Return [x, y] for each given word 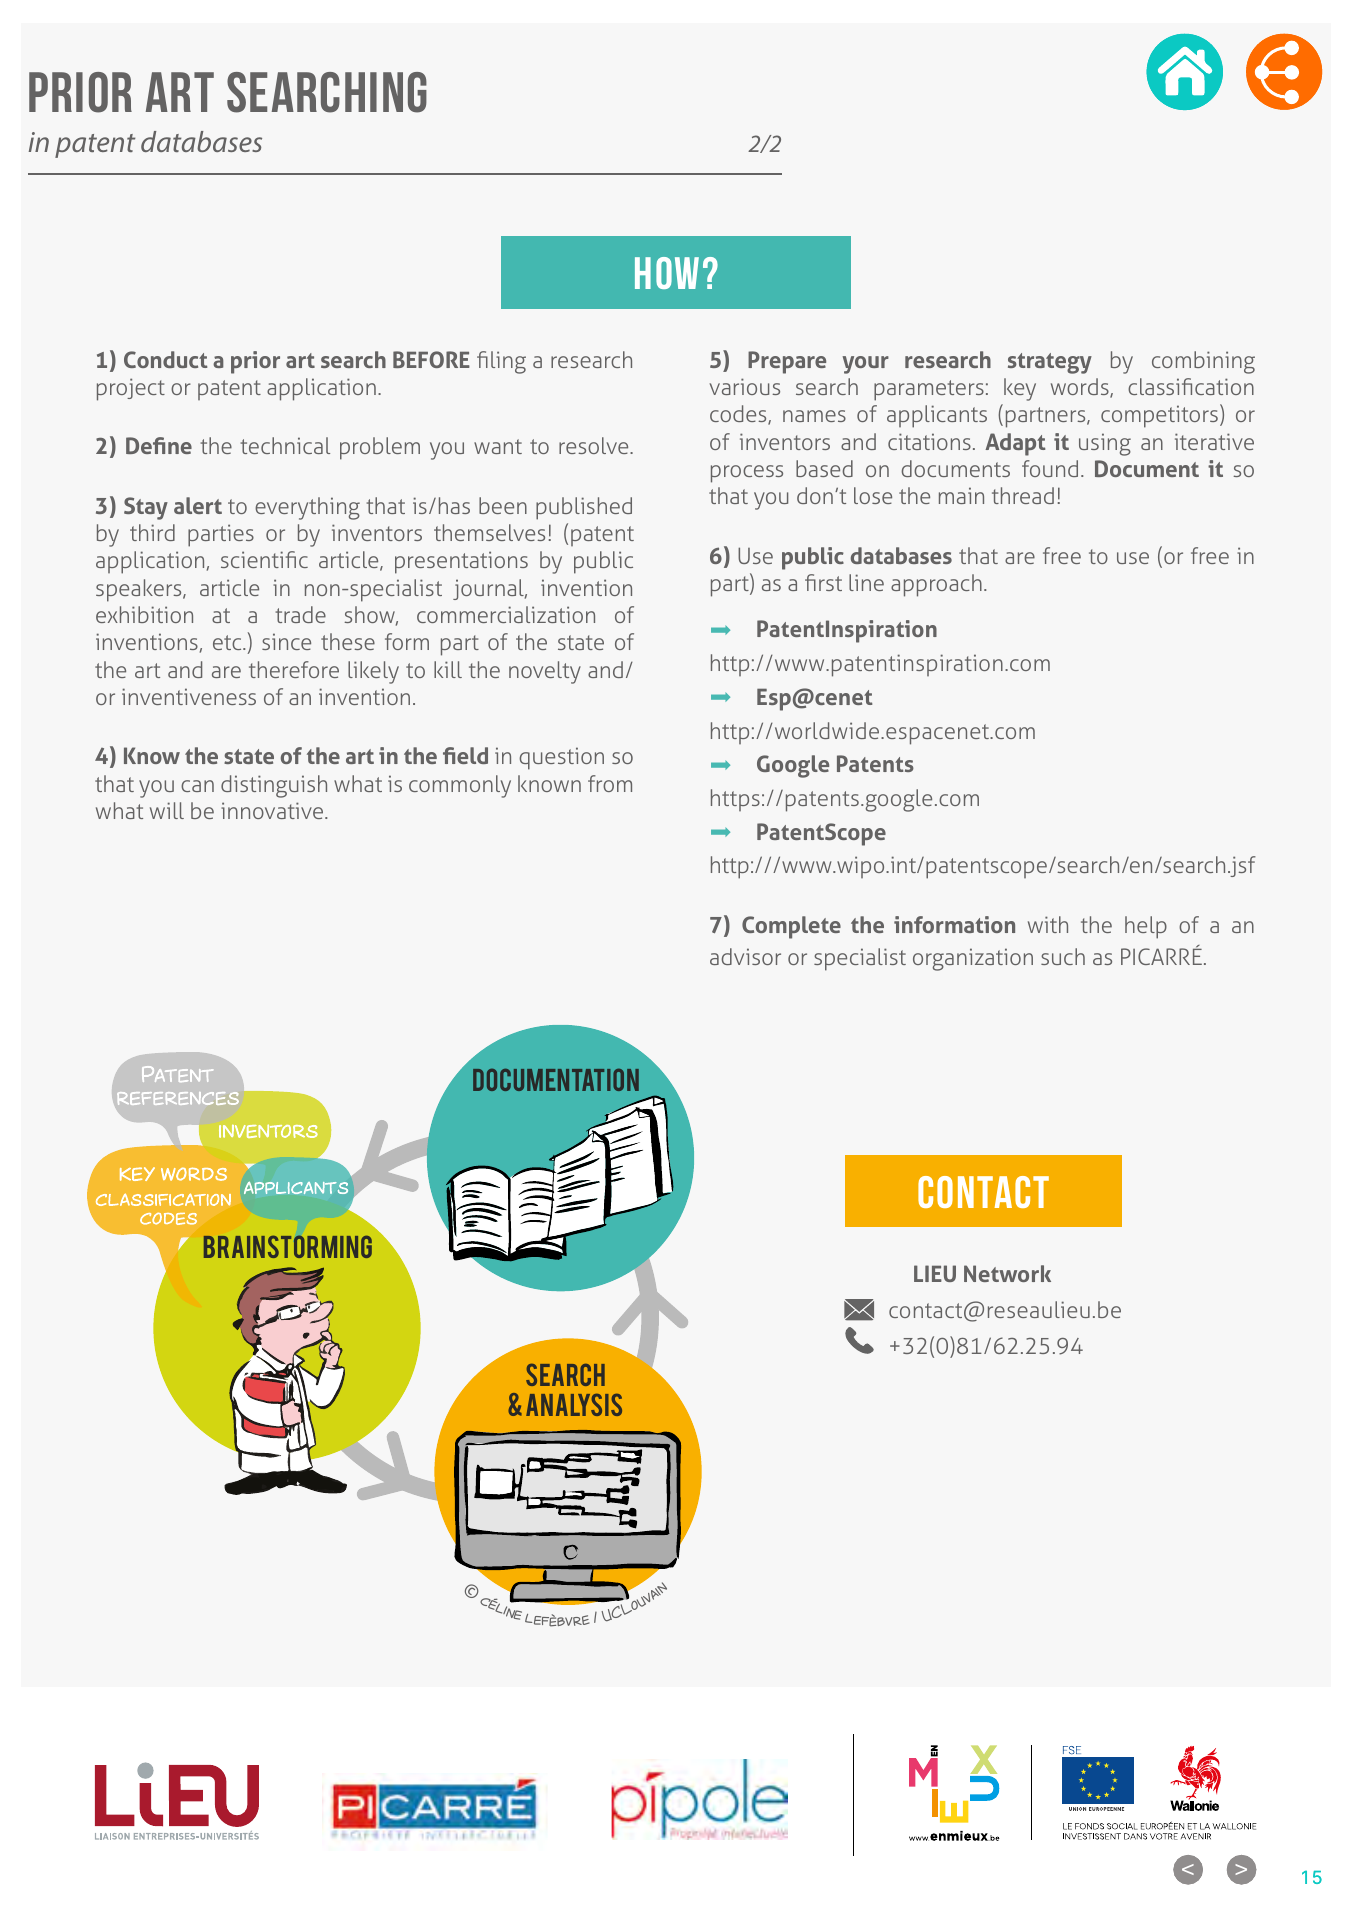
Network [1007, 1273]
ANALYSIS [574, 1405]
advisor [745, 956]
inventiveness [189, 696]
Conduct [165, 359]
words [1081, 388]
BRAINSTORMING [288, 1246]
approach [936, 585]
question [561, 758]
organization [973, 959]
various [744, 386]
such [1063, 956]
